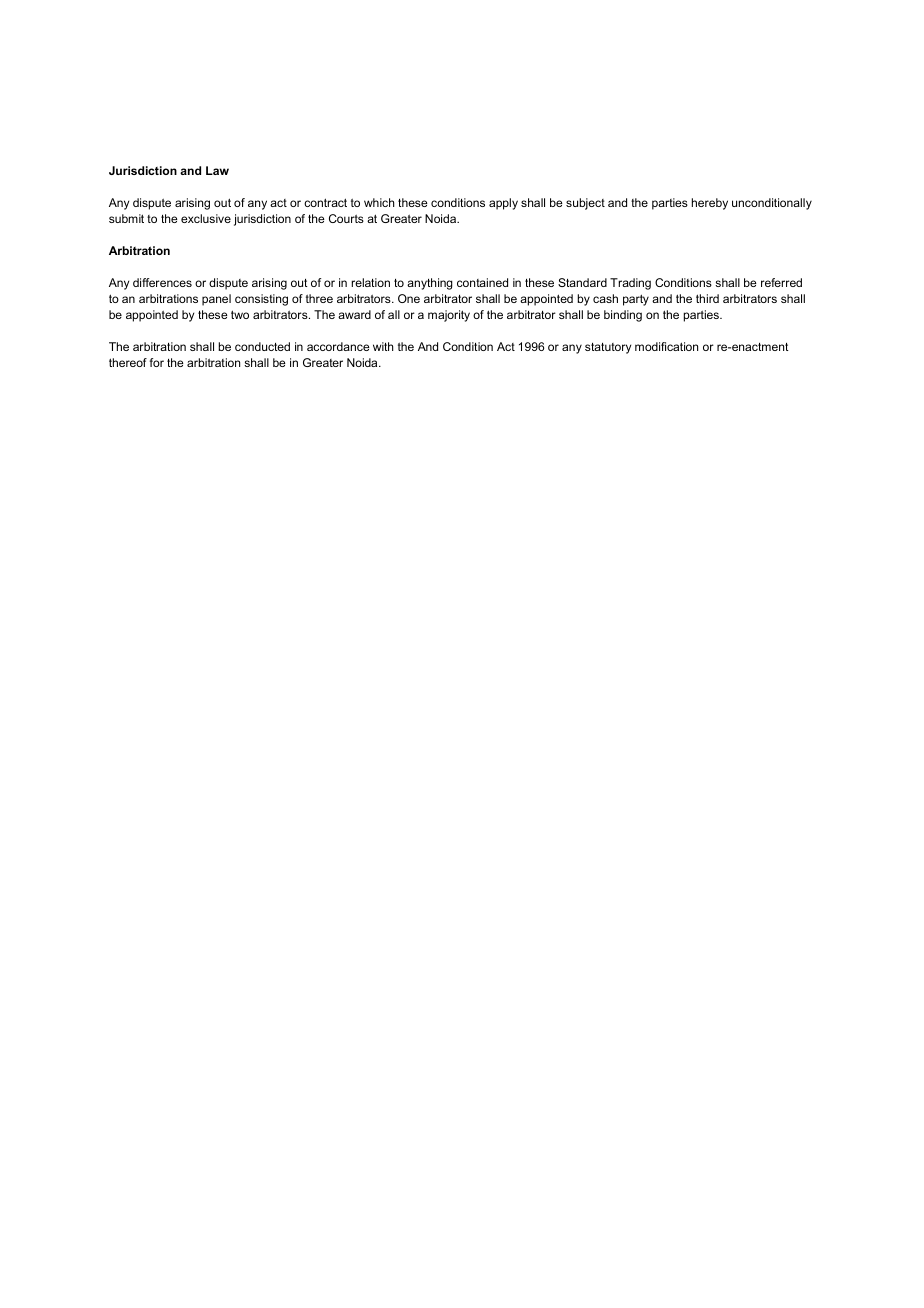 The height and width of the page is (1308, 924). What do you see at coordinates (585, 204) in the page?
I see `subject` at bounding box center [585, 204].
